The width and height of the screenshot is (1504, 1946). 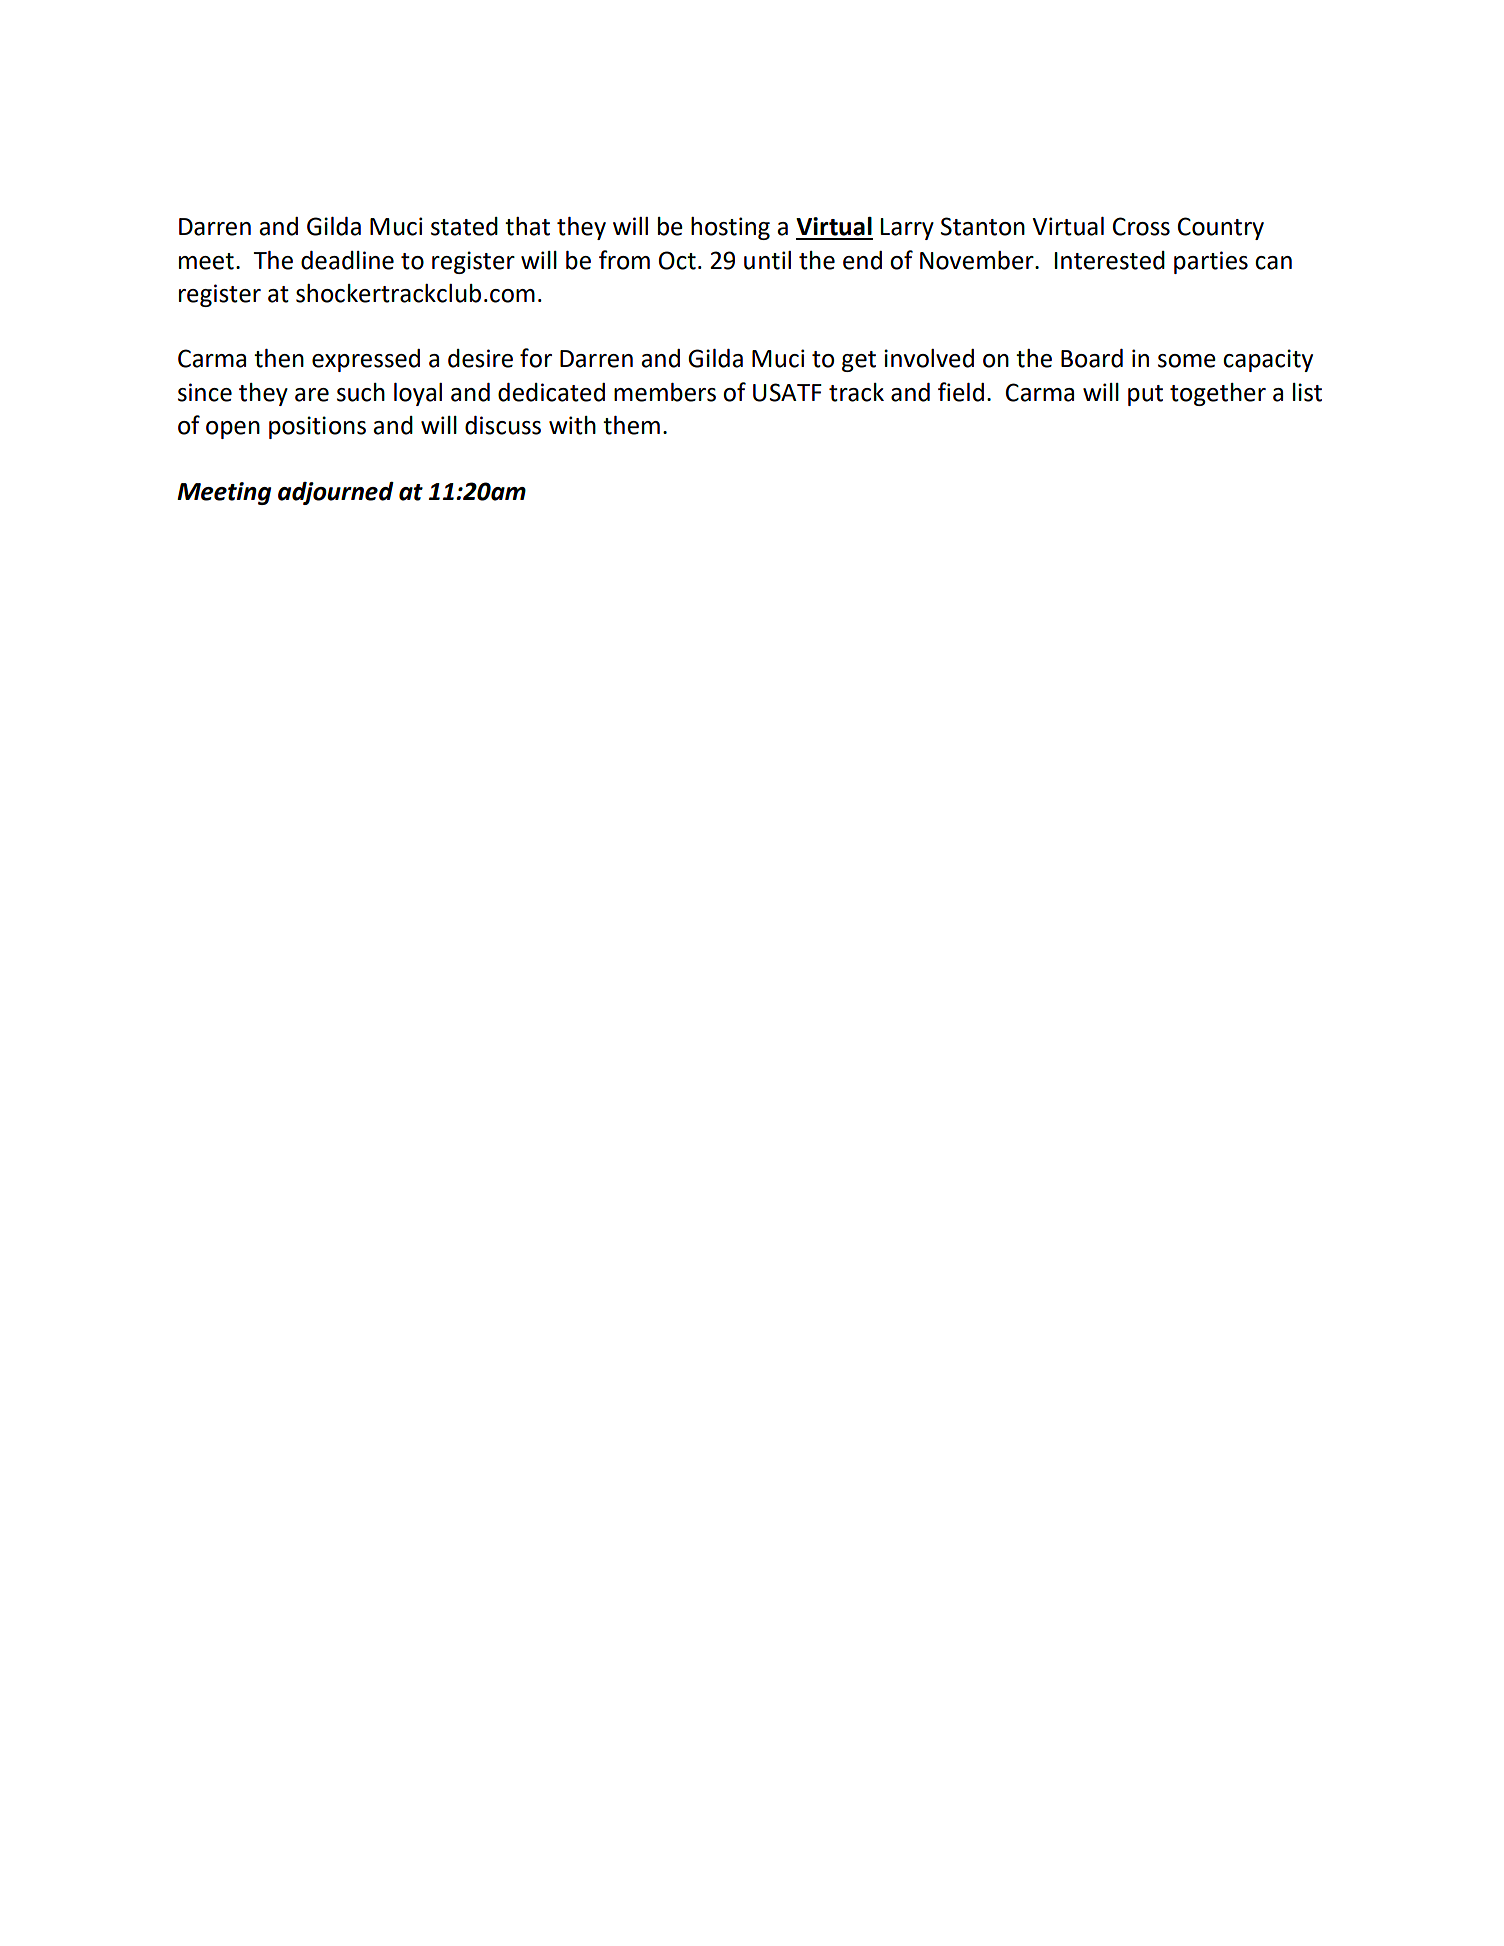 What do you see at coordinates (1092, 358) in the screenshot?
I see `Board` at bounding box center [1092, 358].
